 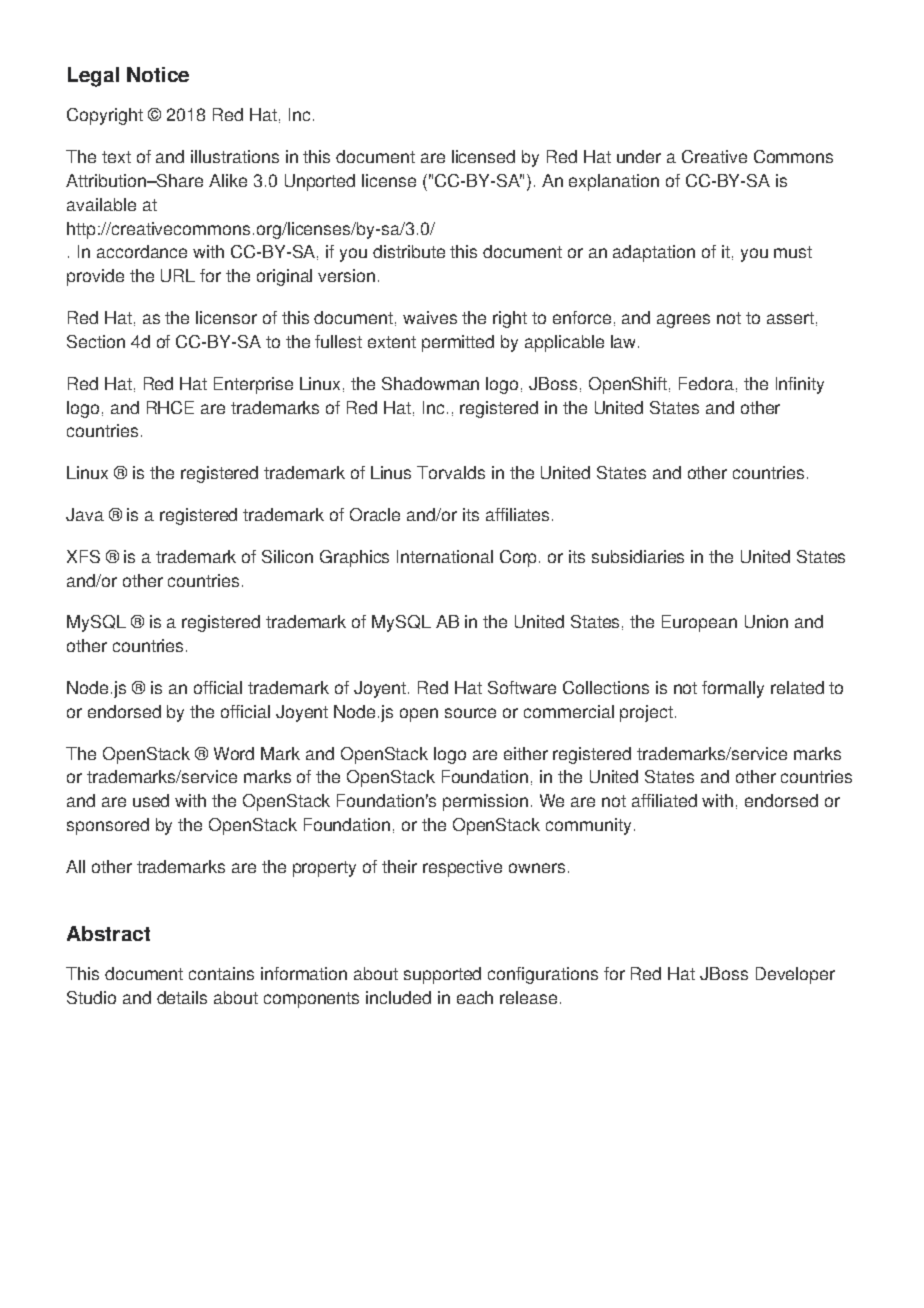 What do you see at coordinates (638, 556) in the screenshot?
I see `subsidiaries` at bounding box center [638, 556].
